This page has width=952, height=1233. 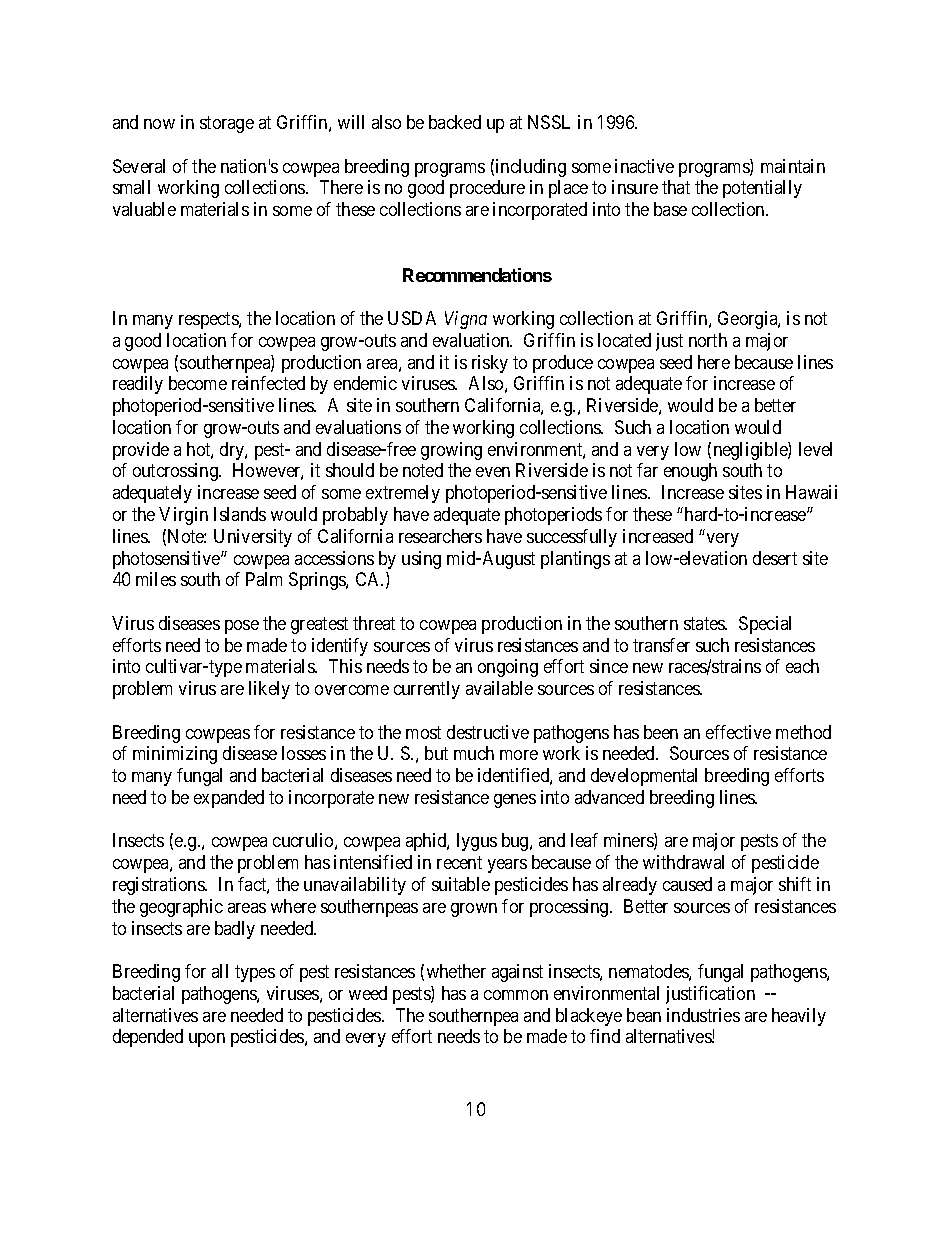 What do you see at coordinates (775, 558) in the page?
I see `desert` at bounding box center [775, 558].
